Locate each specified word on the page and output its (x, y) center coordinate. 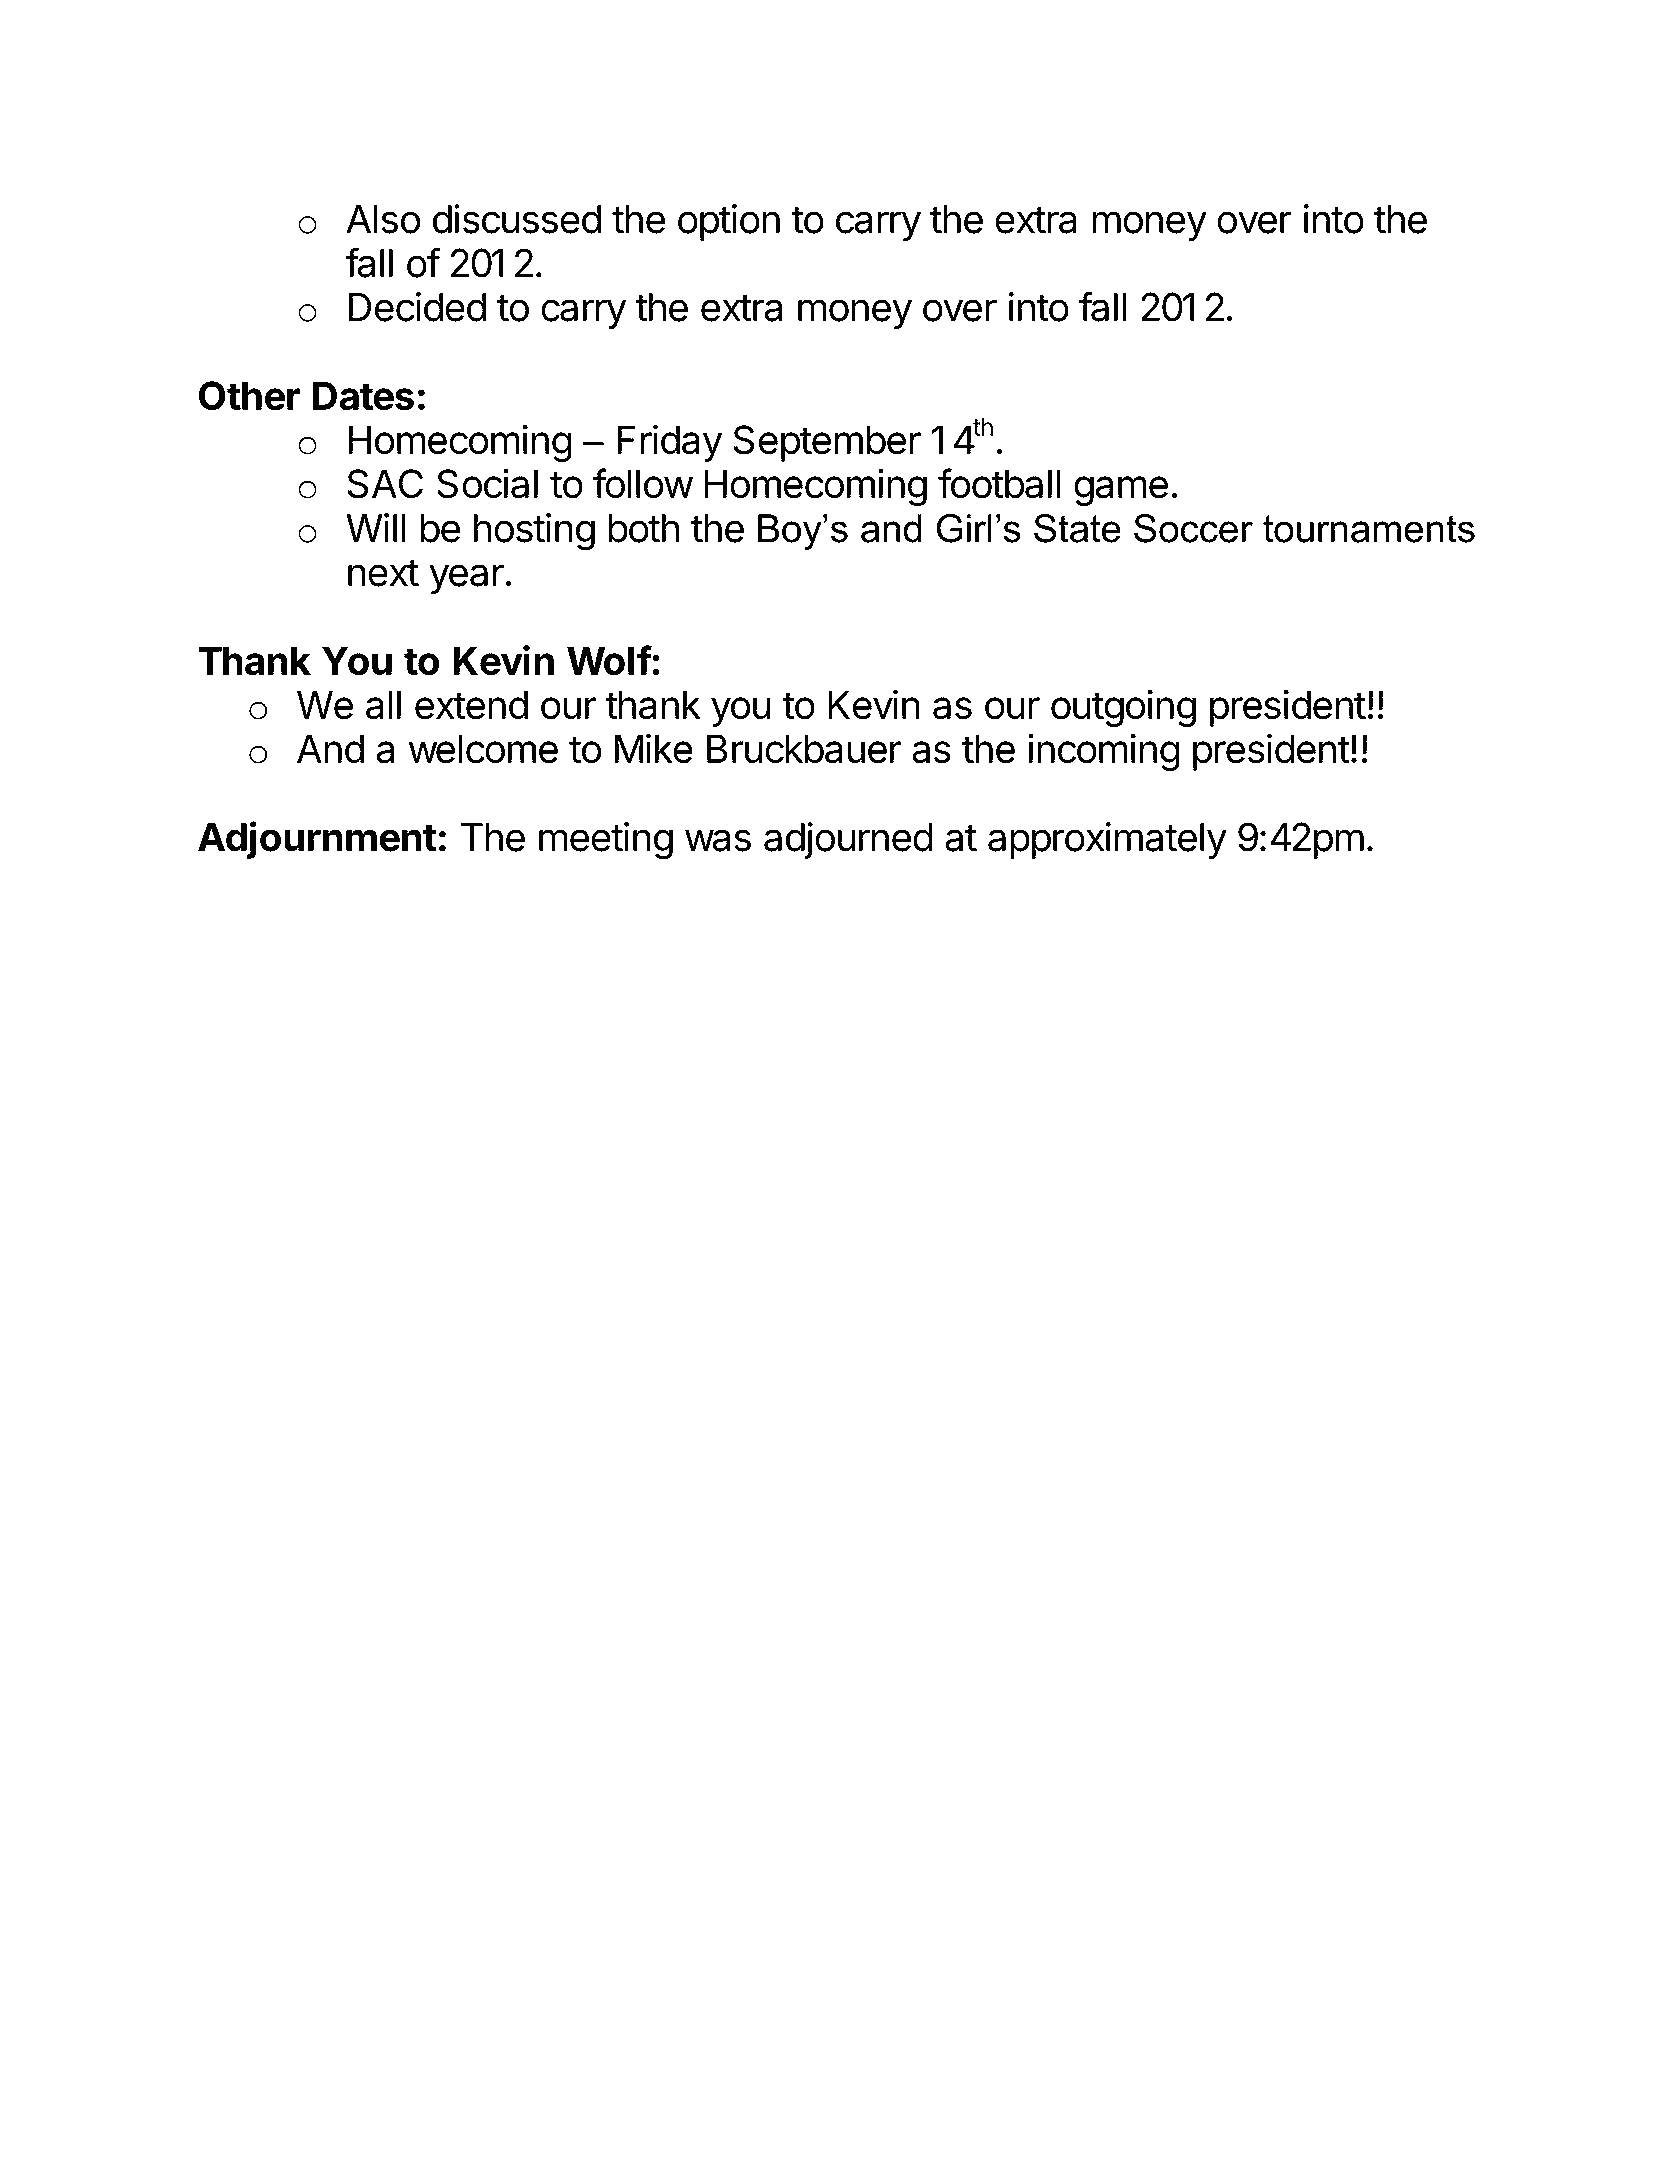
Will (376, 527)
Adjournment (317, 840)
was (718, 840)
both (643, 528)
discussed (517, 219)
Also (383, 219)
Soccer (1193, 528)
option (729, 222)
